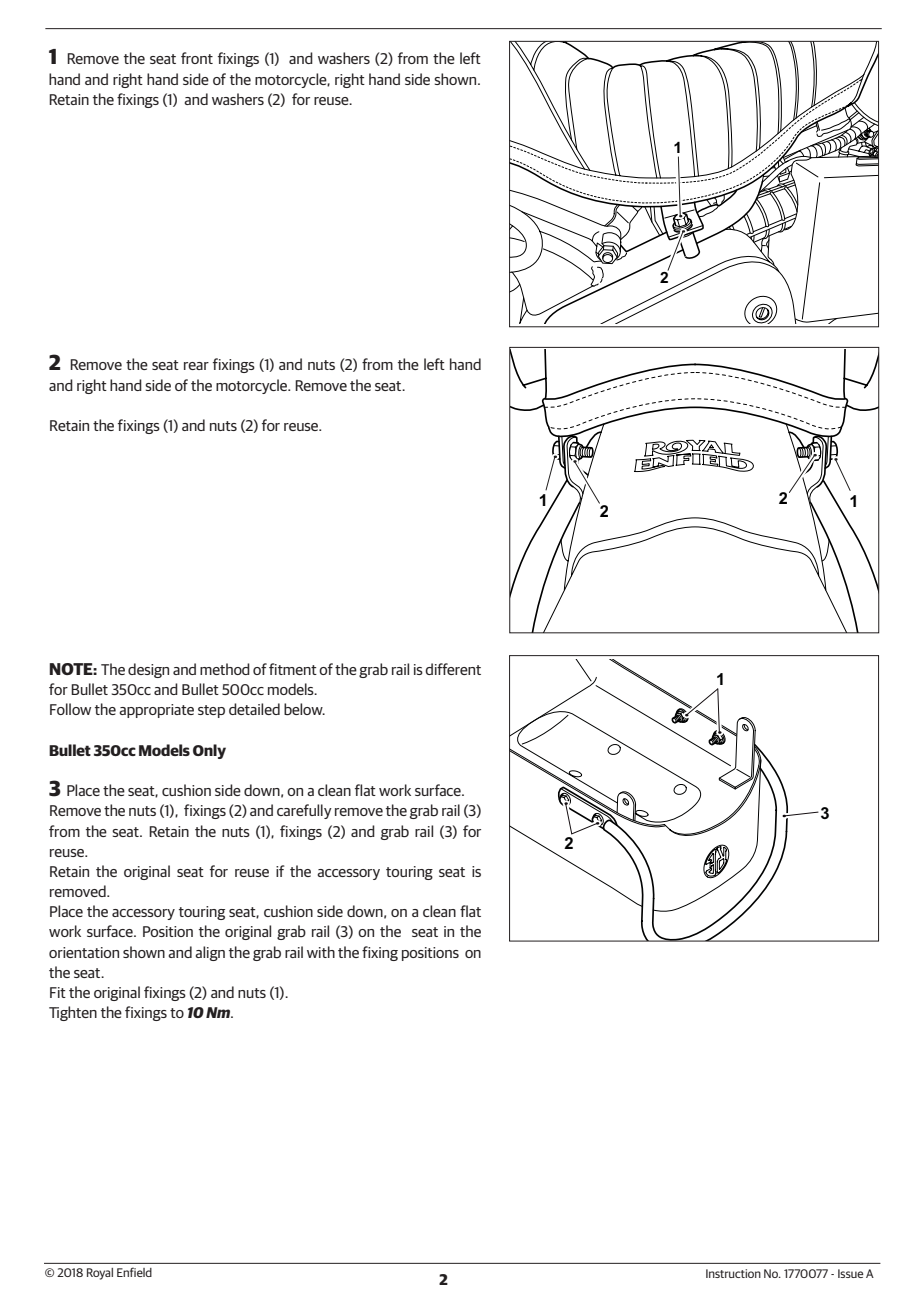 The height and width of the screenshot is (1308, 924). Describe the element at coordinates (733, 1273) in the screenshot. I see `Instruction` at that location.
